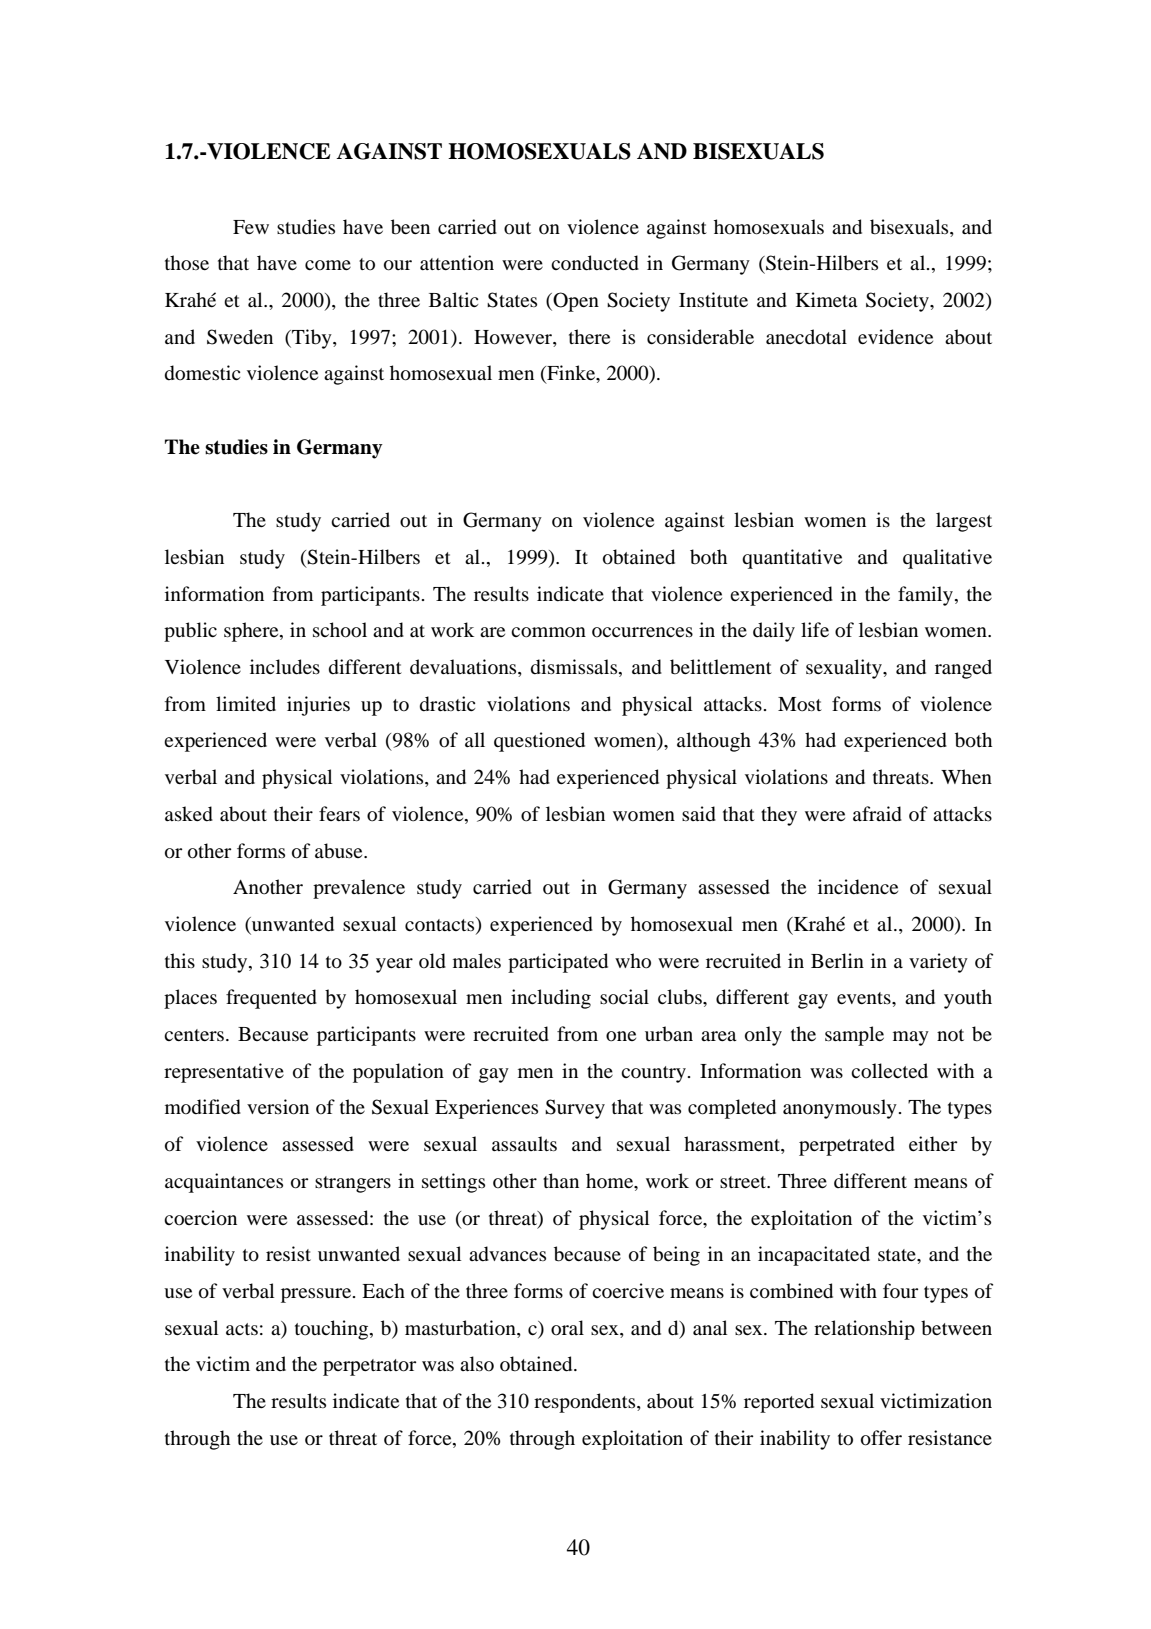 This screenshot has height=1629, width=1151. Describe the element at coordinates (595, 263) in the screenshot. I see `conducted` at that location.
